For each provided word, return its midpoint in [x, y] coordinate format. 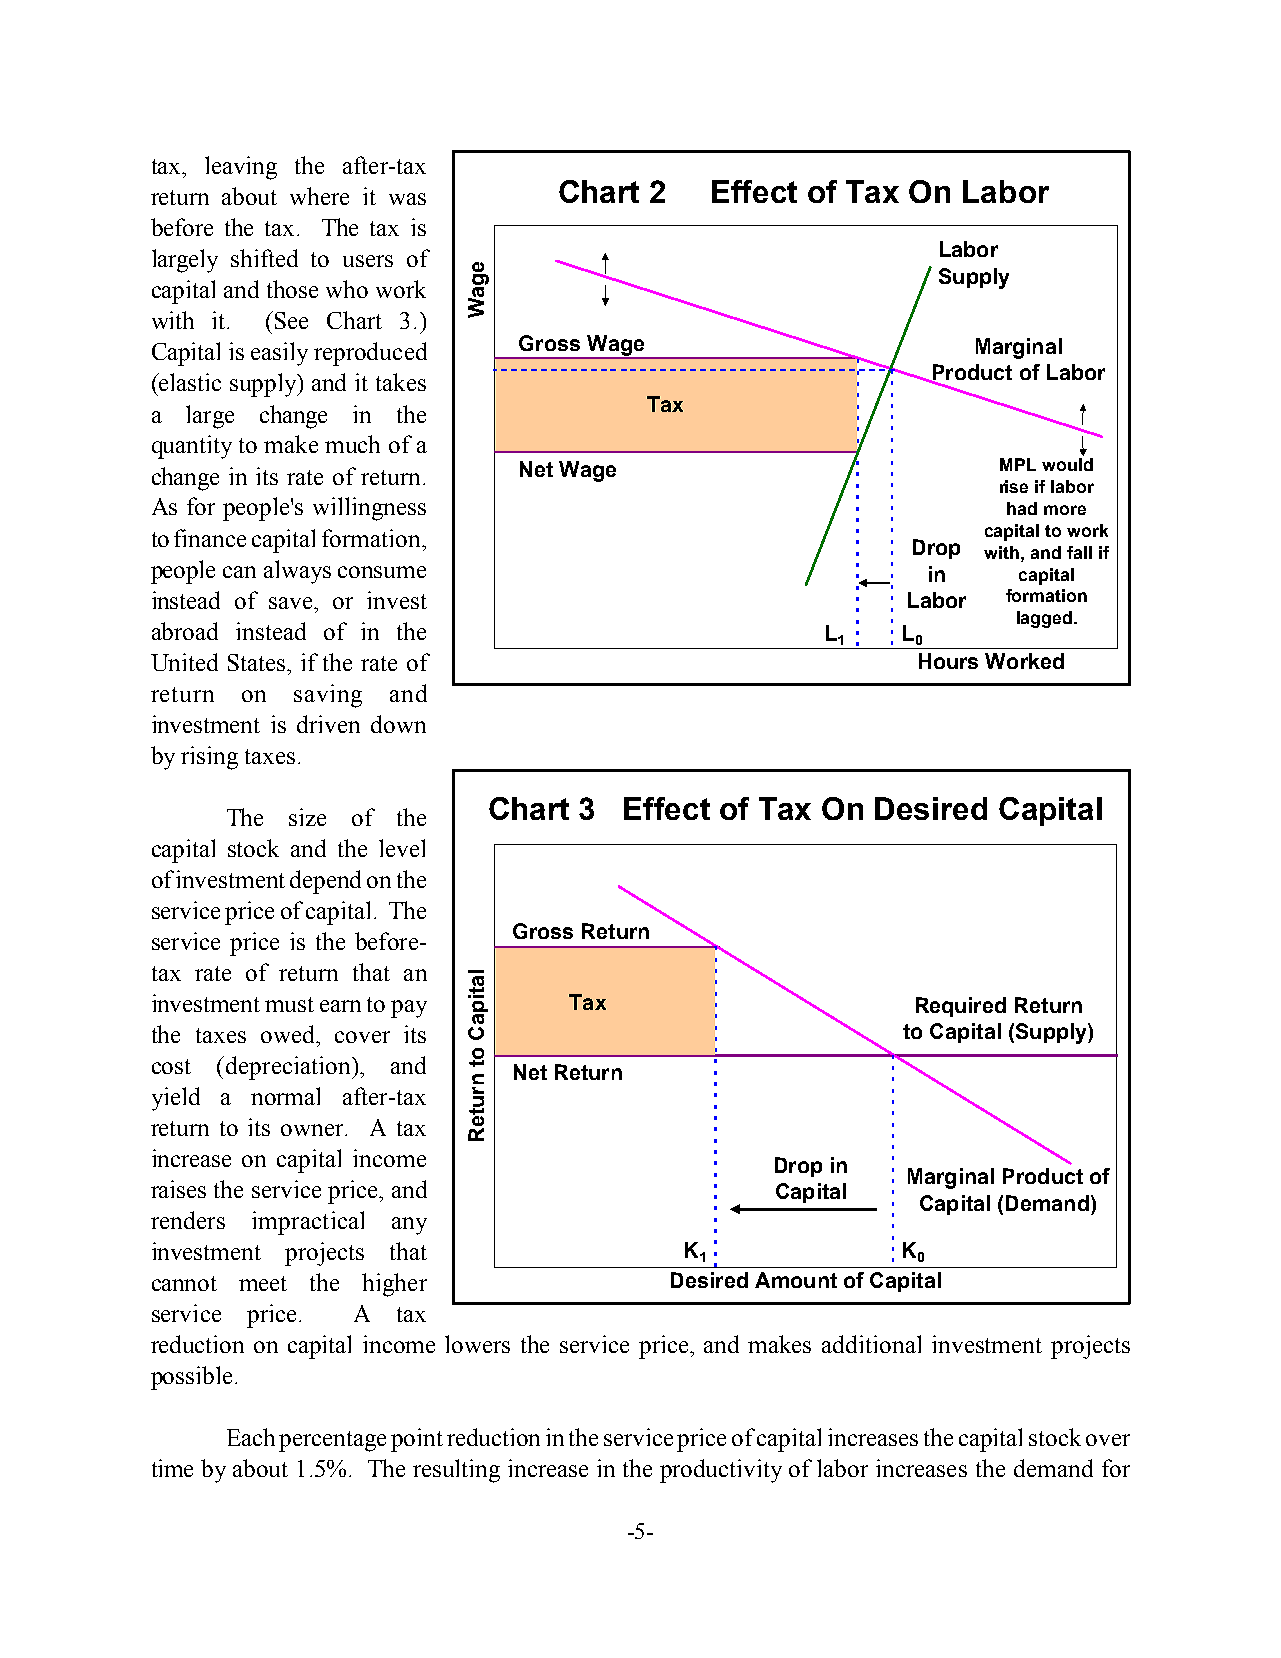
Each [251, 1437]
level [402, 848]
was [407, 199]
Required [961, 1007]
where [319, 196]
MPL [1018, 464]
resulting [456, 1471]
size [307, 817]
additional [871, 1344]
